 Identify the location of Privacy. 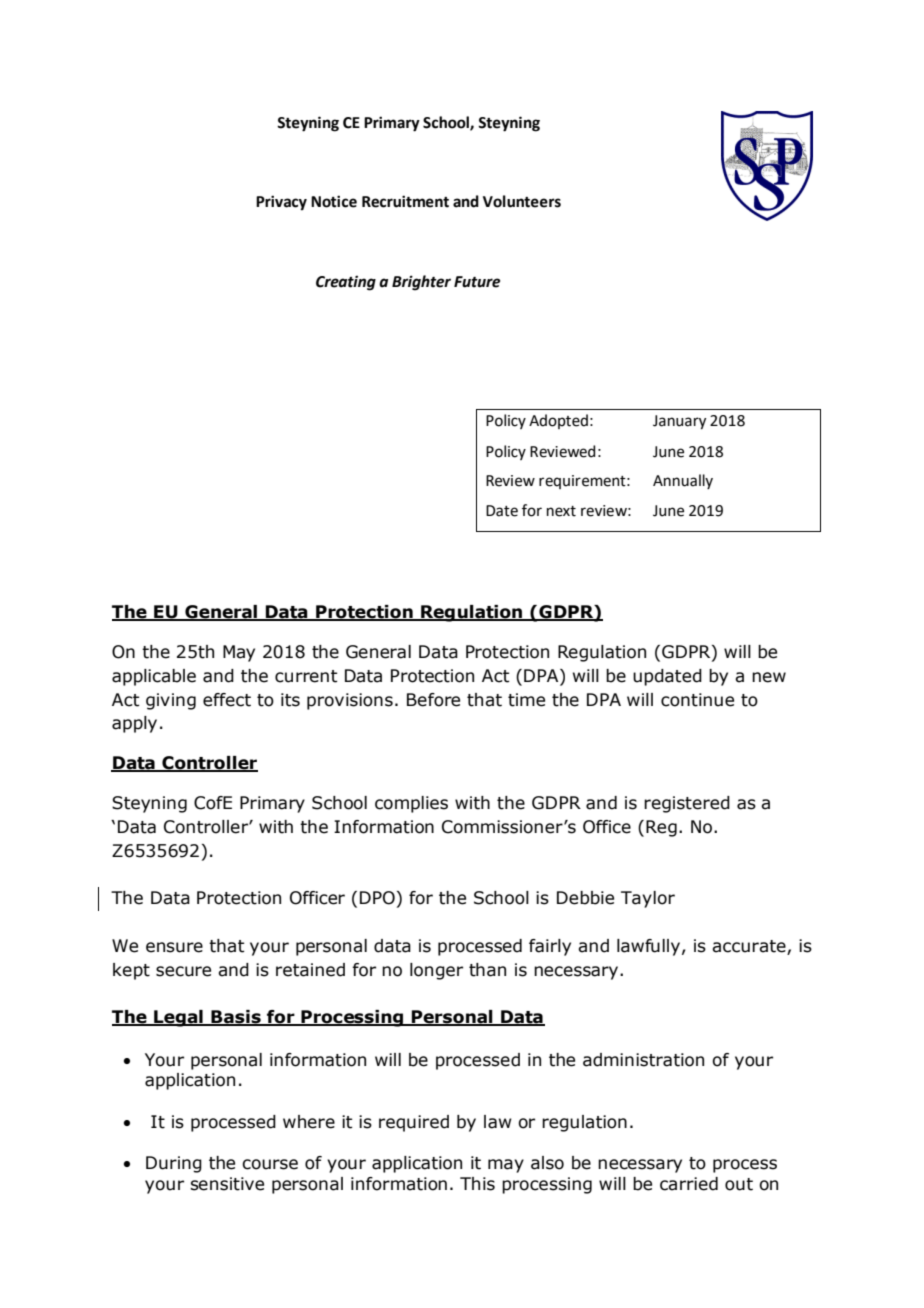
(281, 203).
